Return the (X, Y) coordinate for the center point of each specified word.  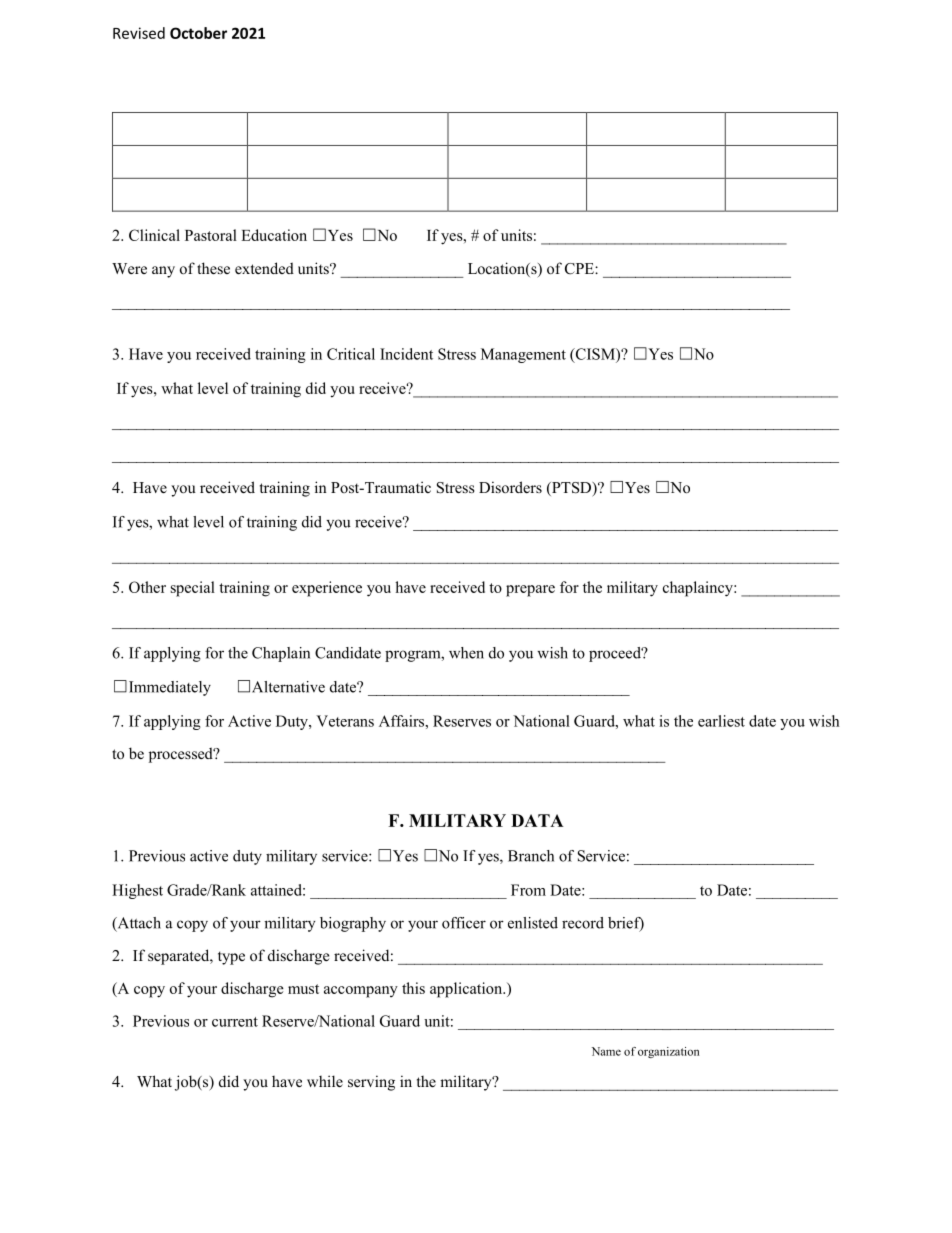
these (213, 268)
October (198, 33)
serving (371, 1083)
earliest (721, 721)
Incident (406, 354)
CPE (580, 269)
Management (523, 355)
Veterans (345, 721)
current (235, 1022)
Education (274, 235)
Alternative (288, 687)
